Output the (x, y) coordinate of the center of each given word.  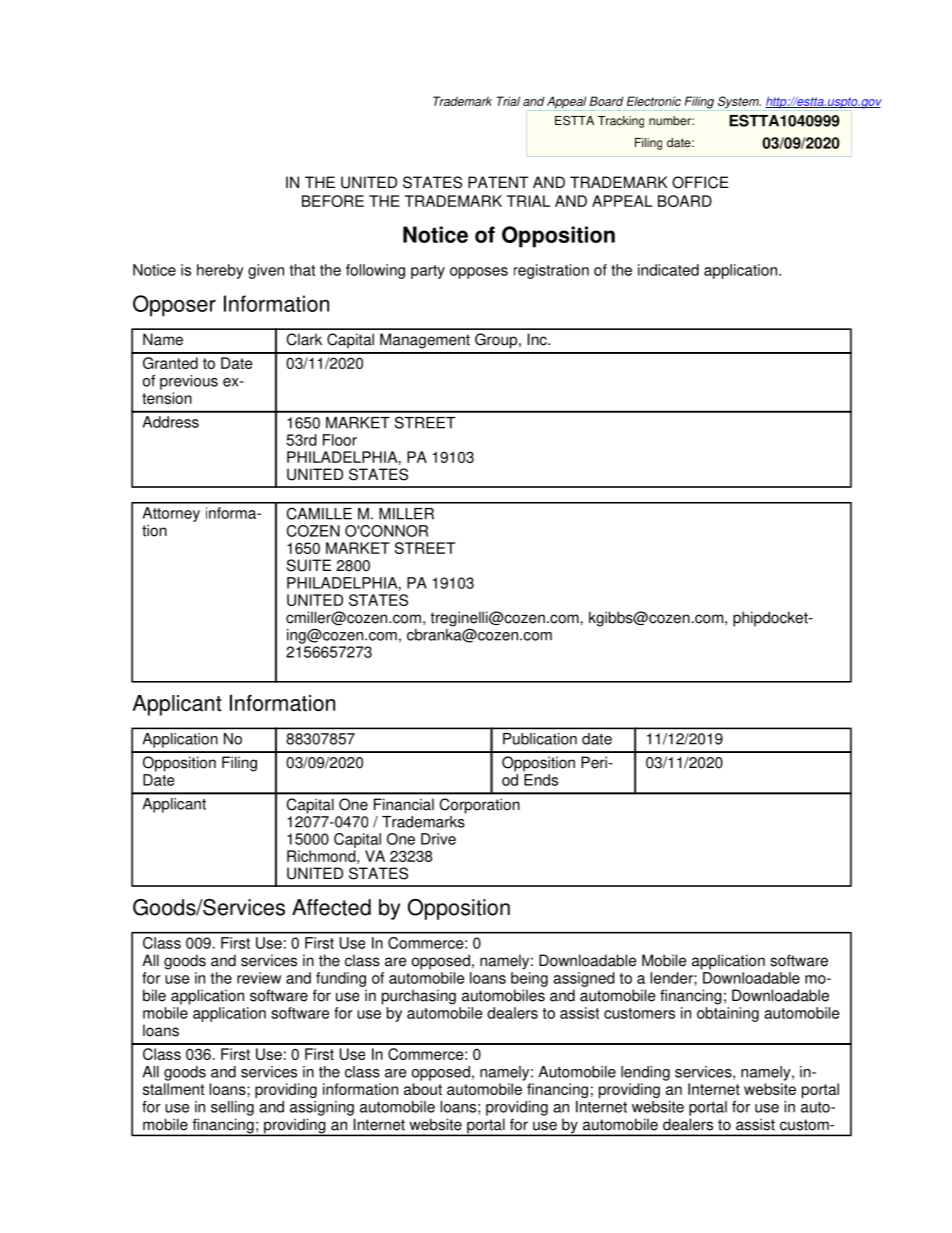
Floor (340, 440)
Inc (538, 339)
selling (232, 1108)
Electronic (654, 101)
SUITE (309, 565)
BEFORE (333, 201)
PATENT (498, 182)
